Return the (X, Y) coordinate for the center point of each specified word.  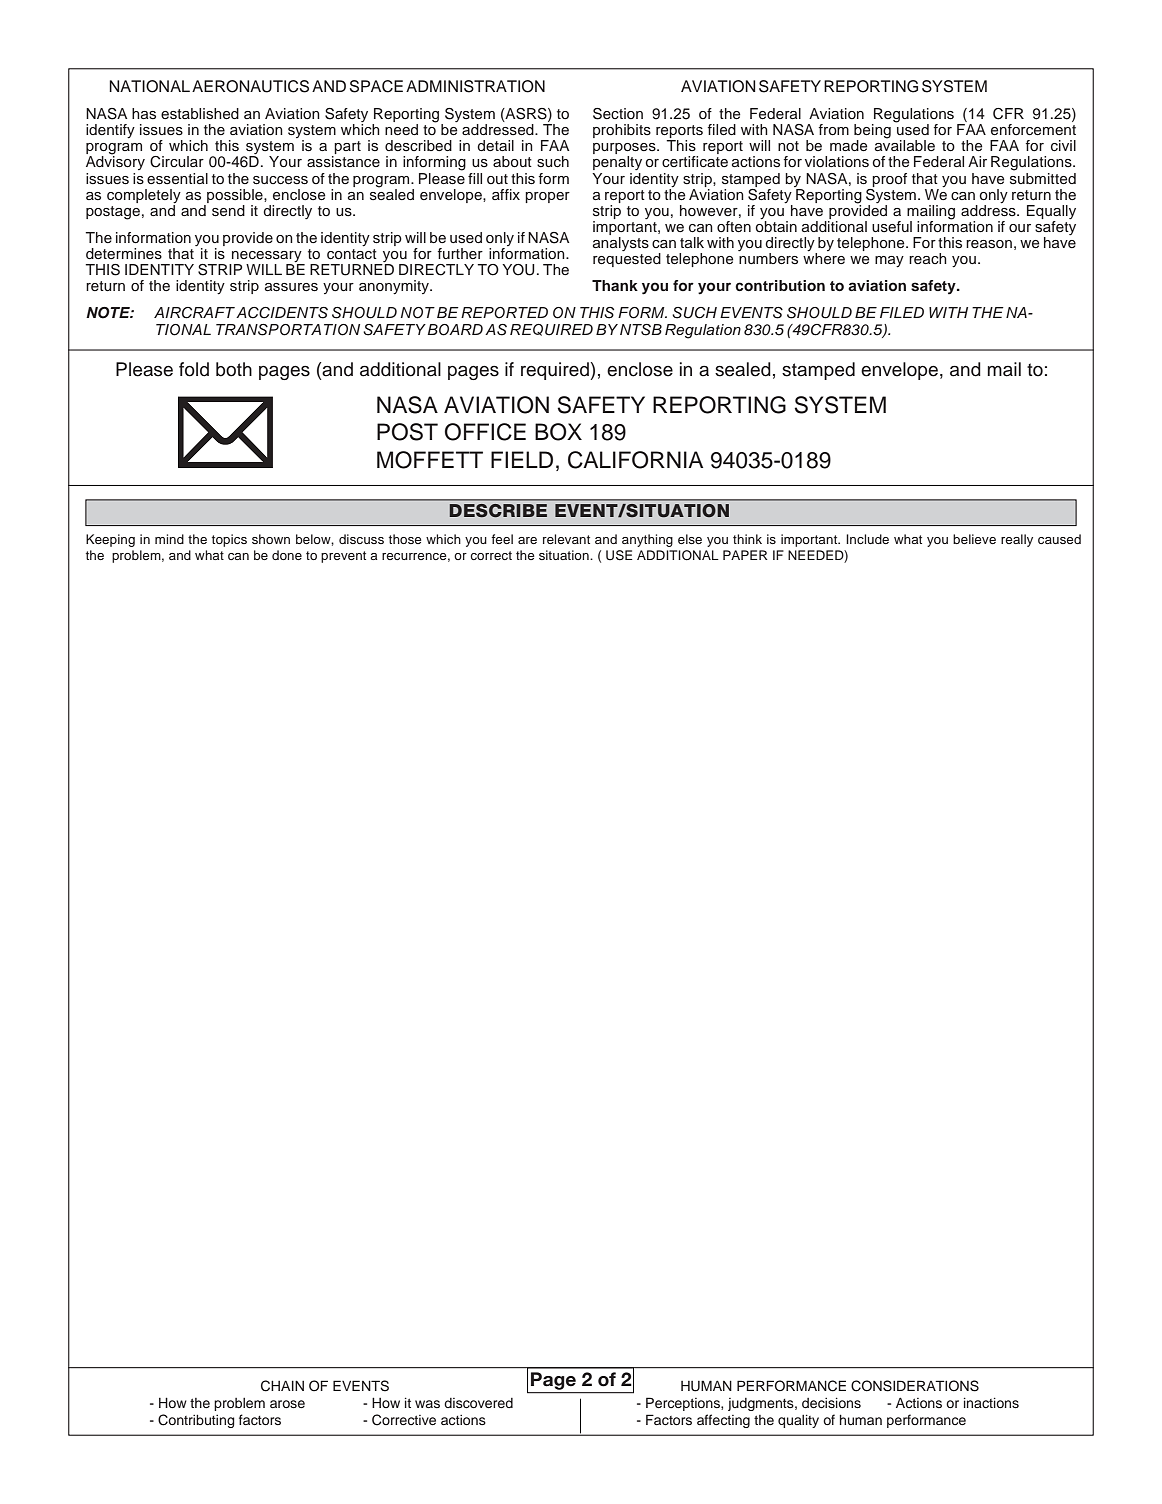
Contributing (196, 1421)
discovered (478, 1403)
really (1017, 540)
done (287, 555)
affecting (723, 1421)
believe (974, 539)
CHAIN (282, 1386)
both (234, 369)
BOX (558, 432)
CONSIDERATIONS (915, 1386)
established (200, 114)
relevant (566, 539)
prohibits (622, 131)
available (905, 144)
